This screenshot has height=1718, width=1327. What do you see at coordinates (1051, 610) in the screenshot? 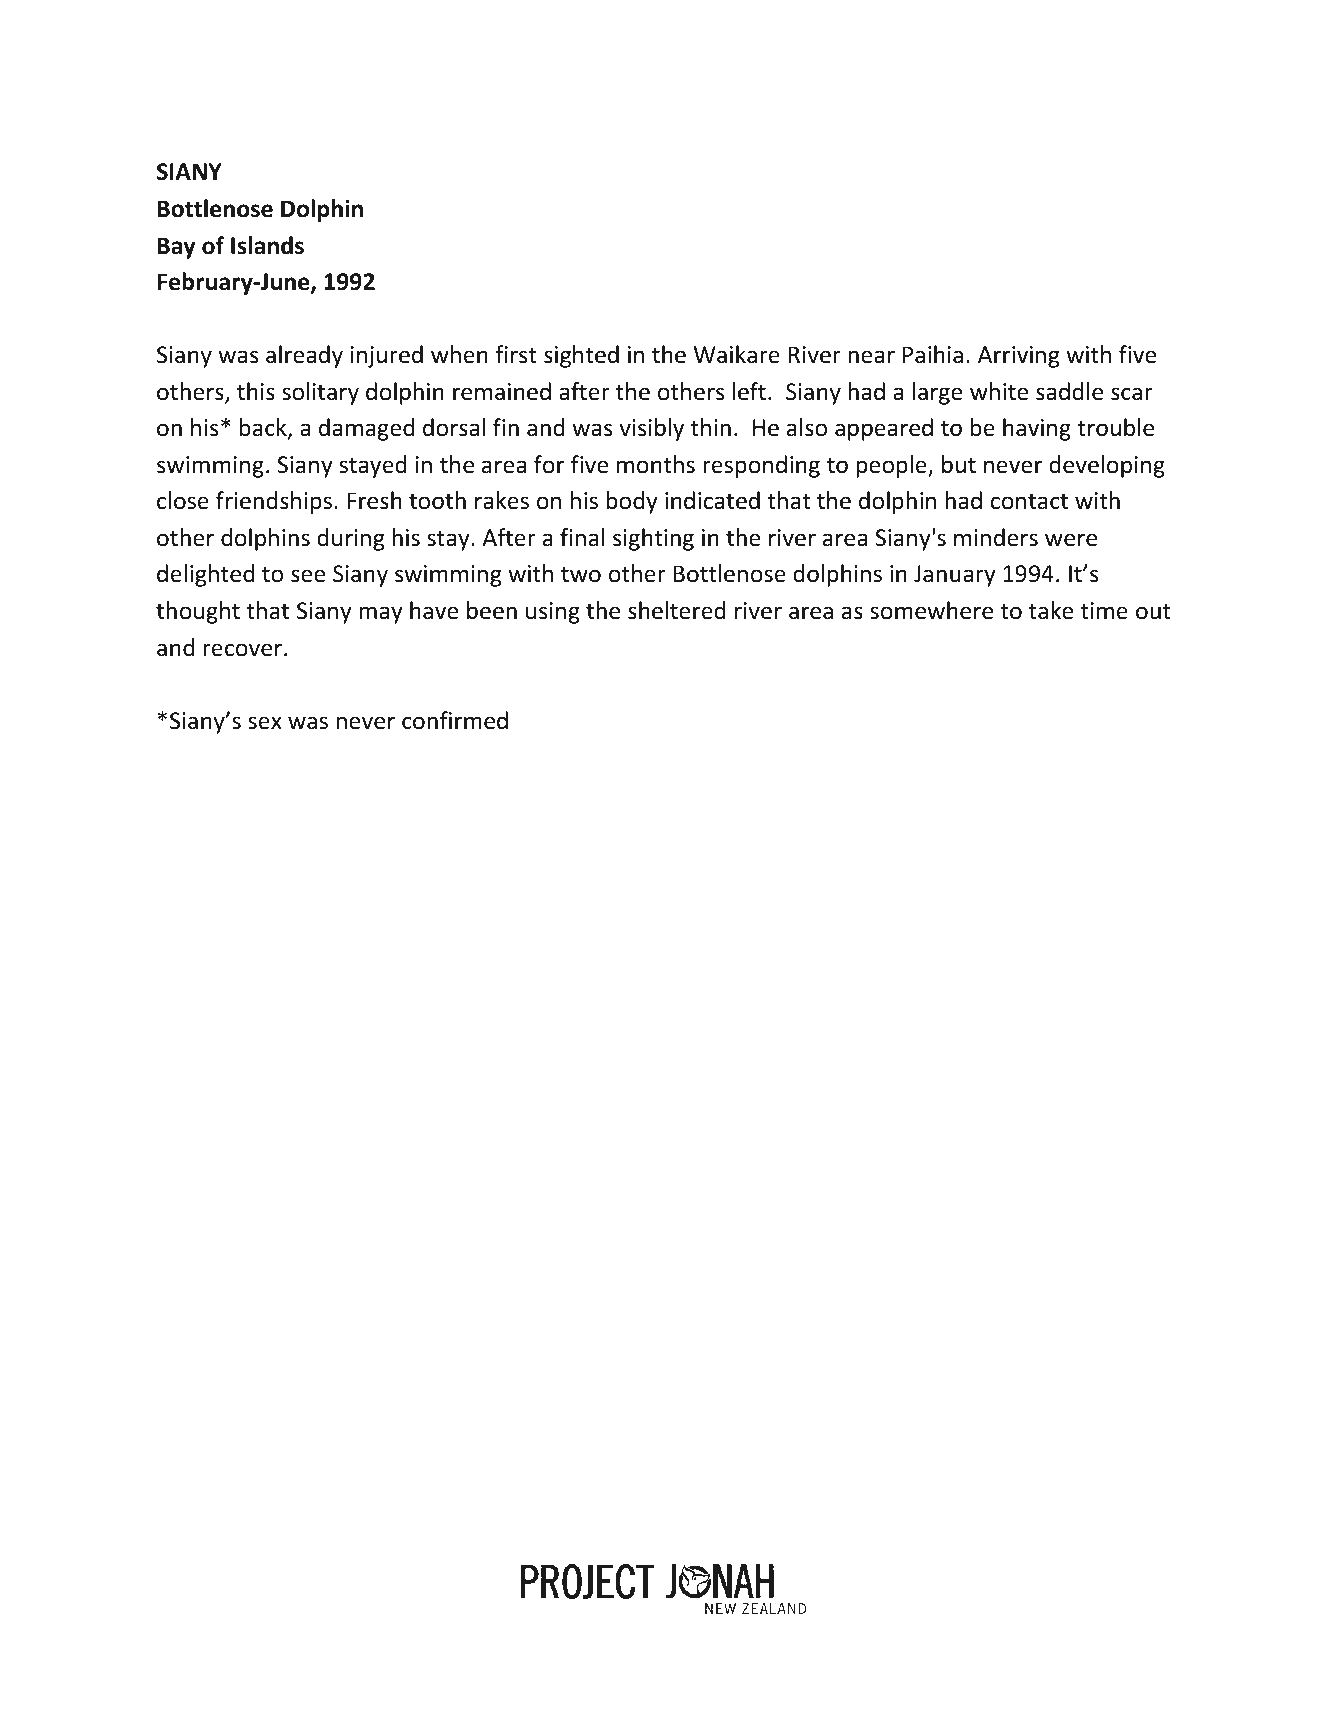
I see `take` at bounding box center [1051, 610].
